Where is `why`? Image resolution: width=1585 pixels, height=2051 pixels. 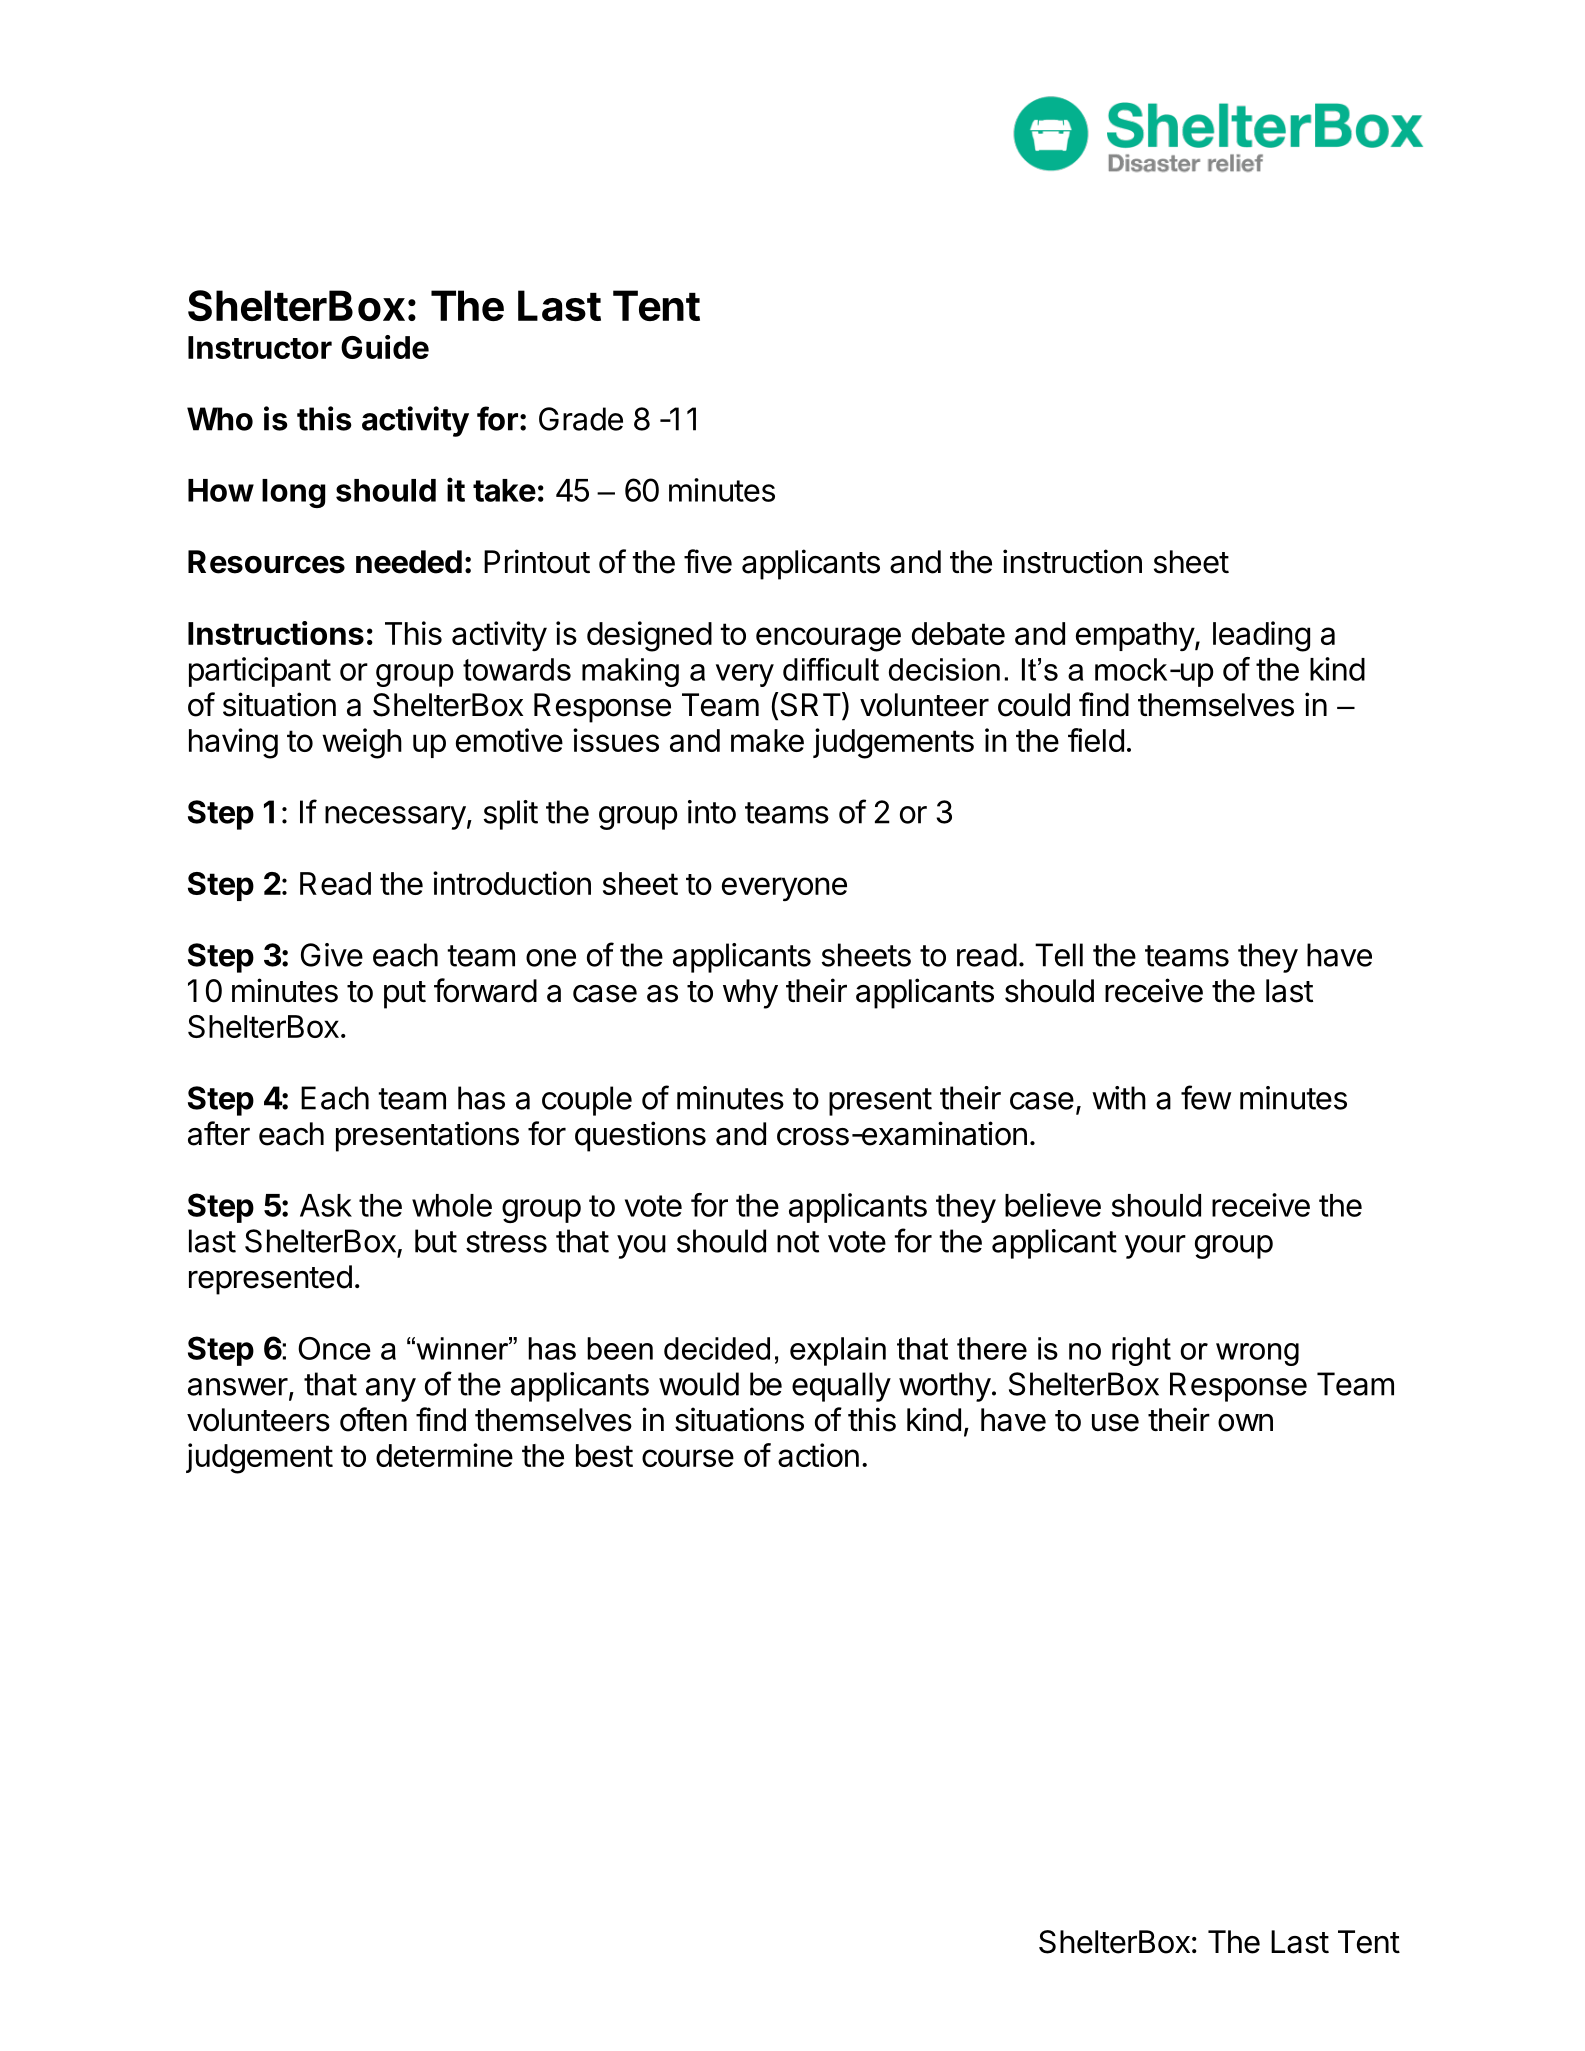 why is located at coordinates (750, 994).
